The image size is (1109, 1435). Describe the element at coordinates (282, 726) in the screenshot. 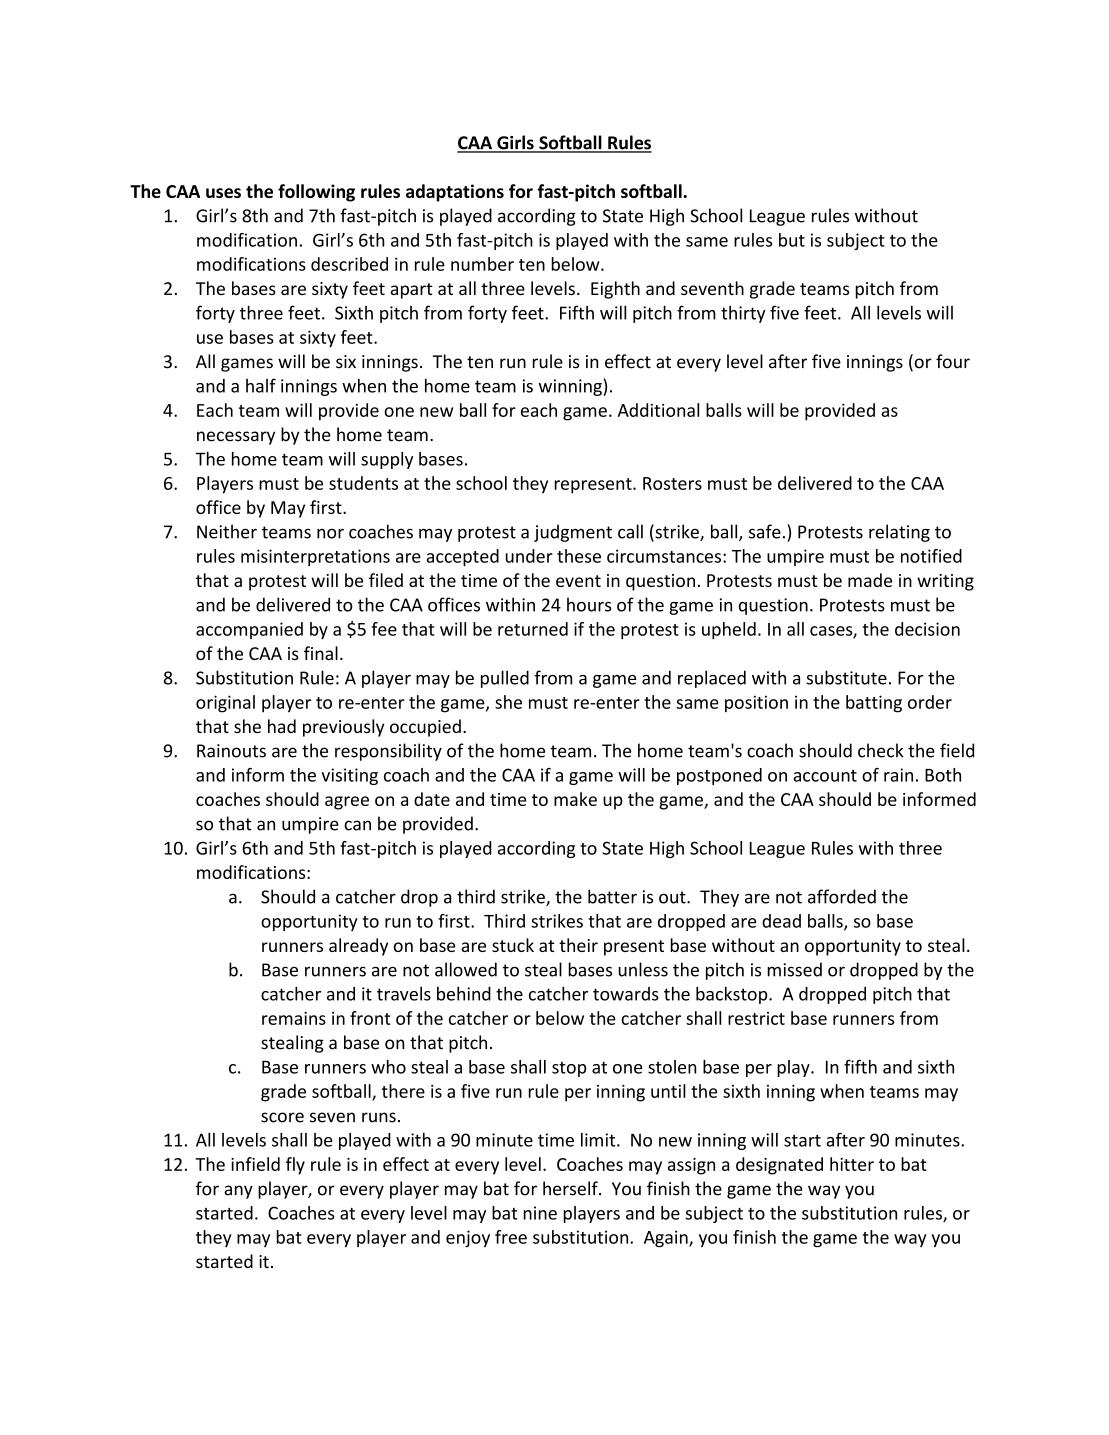

I see `had` at that location.
